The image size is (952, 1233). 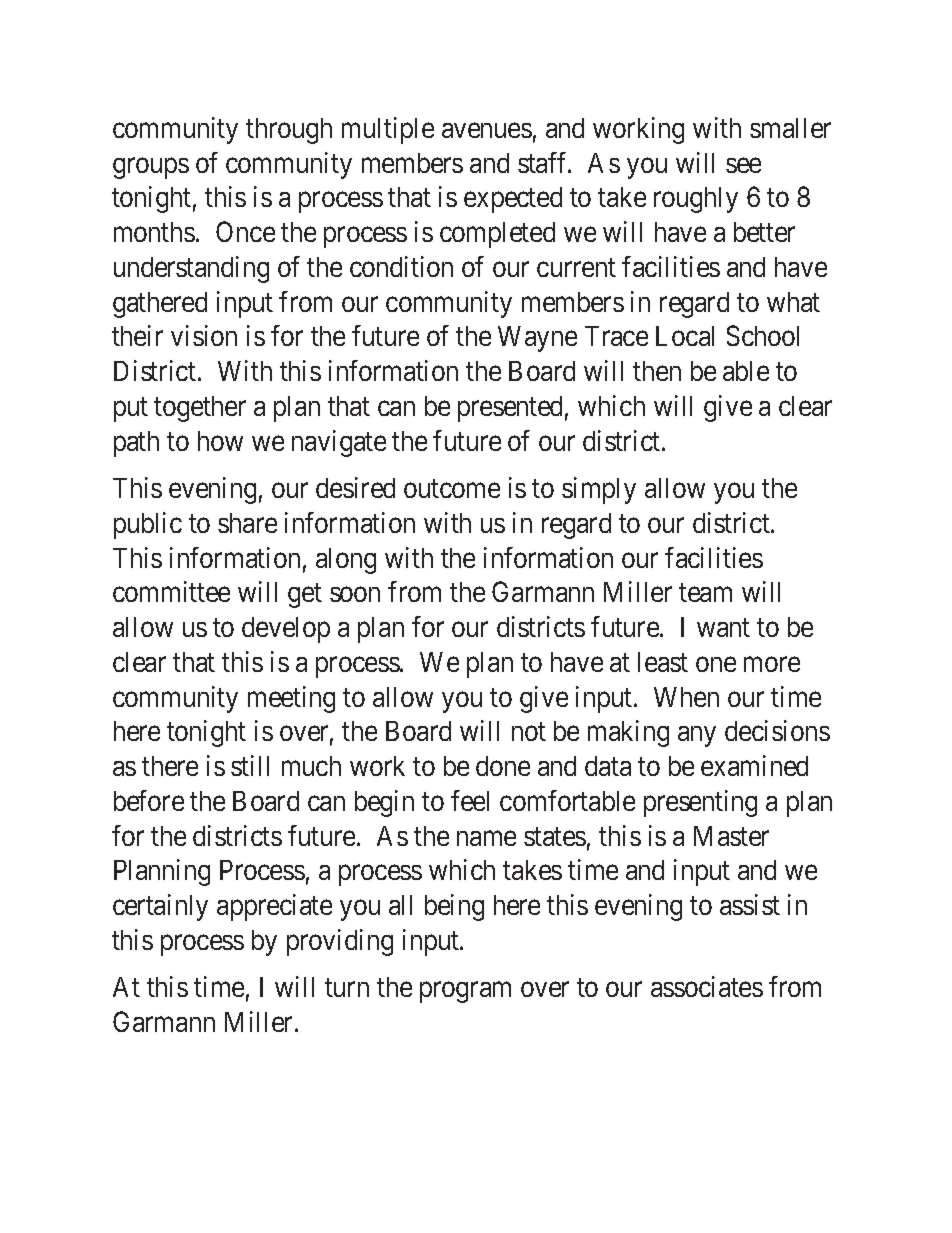 I want to click on certainly, so click(x=160, y=907).
